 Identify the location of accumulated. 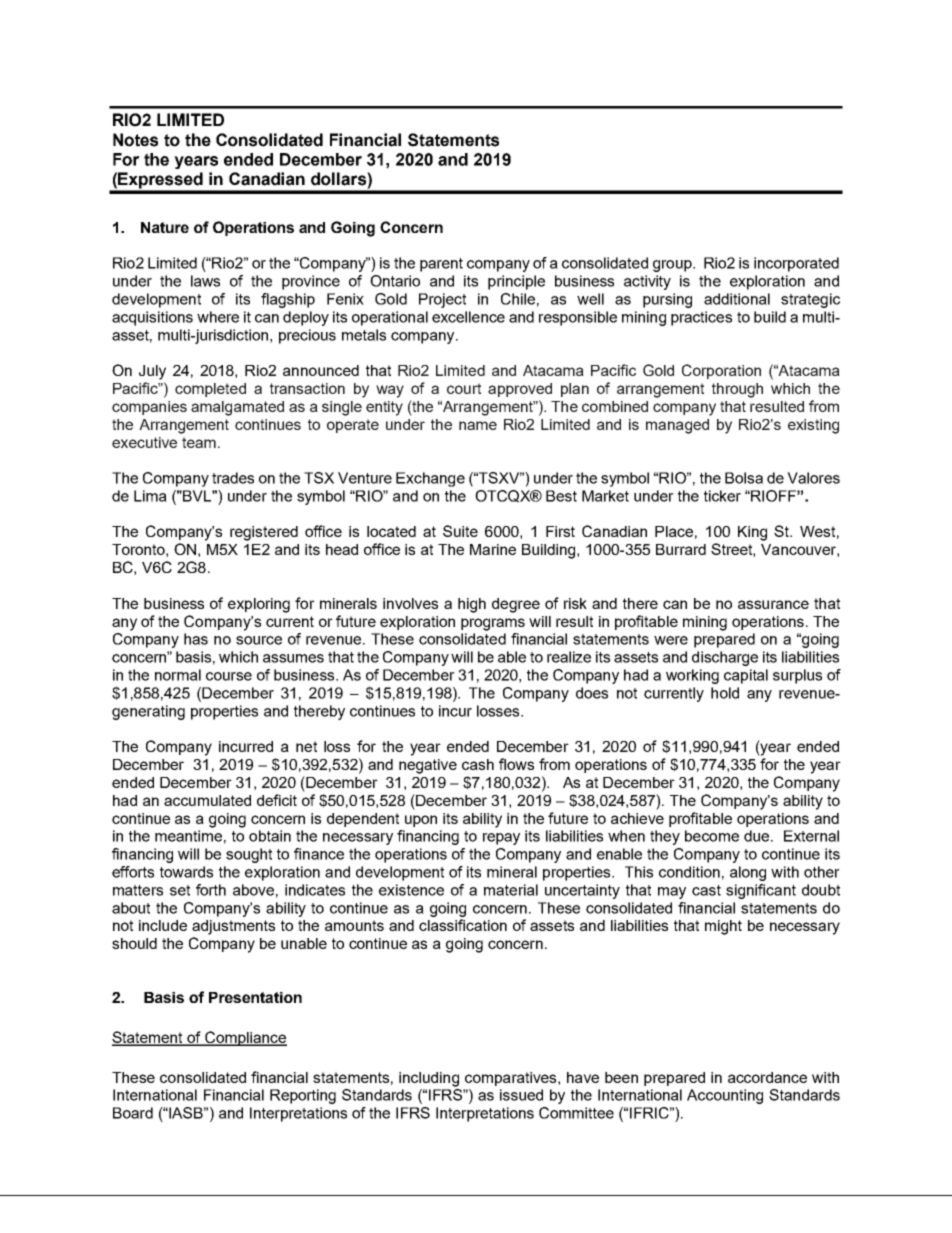
(207, 800).
